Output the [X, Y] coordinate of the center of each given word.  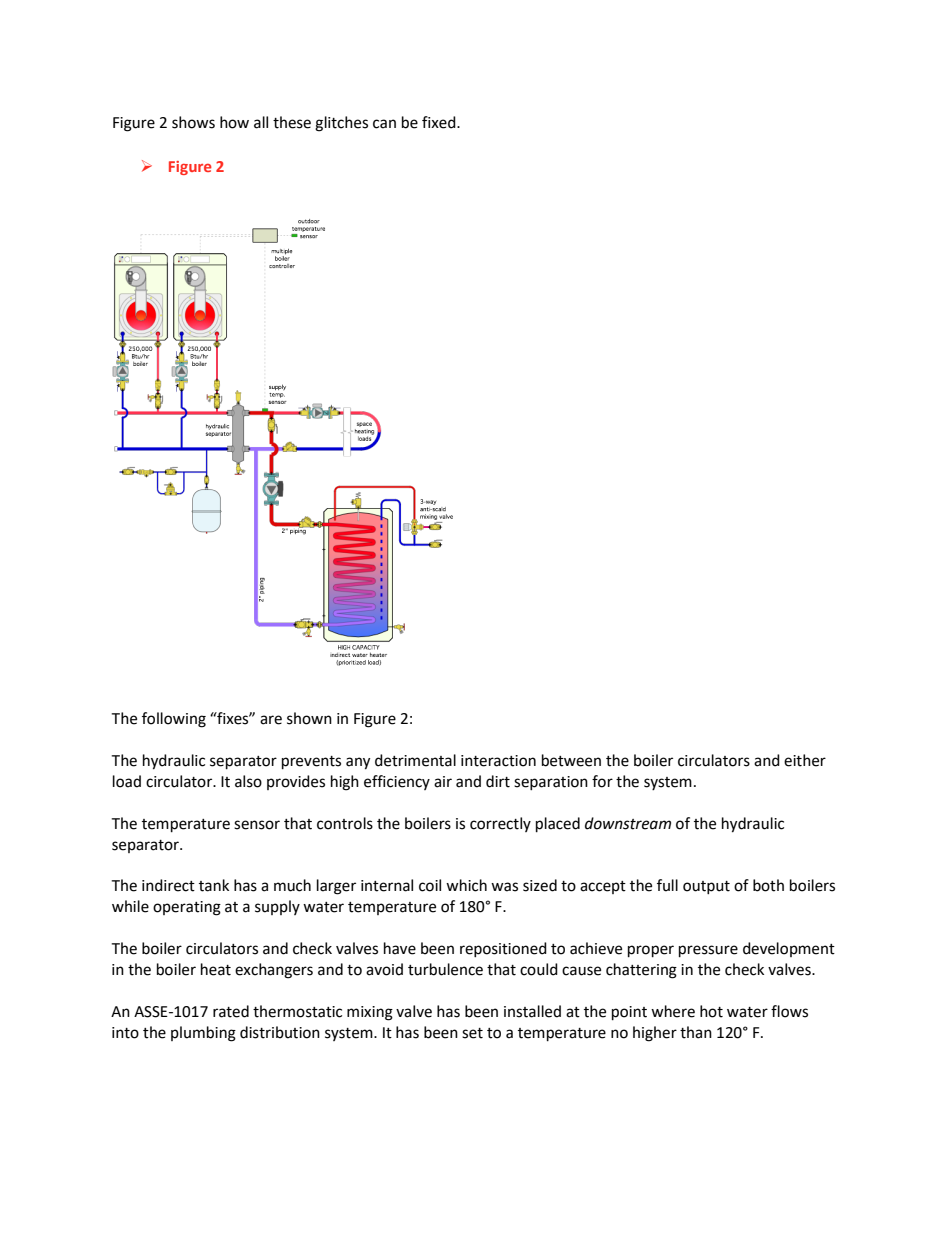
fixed [440, 122]
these [292, 122]
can [384, 124]
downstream [628, 823]
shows [193, 122]
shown [309, 718]
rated [231, 1011]
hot [711, 1011]
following [174, 720]
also [248, 781]
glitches [341, 124]
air [443, 782]
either [805, 760]
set [472, 1033]
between [571, 760]
